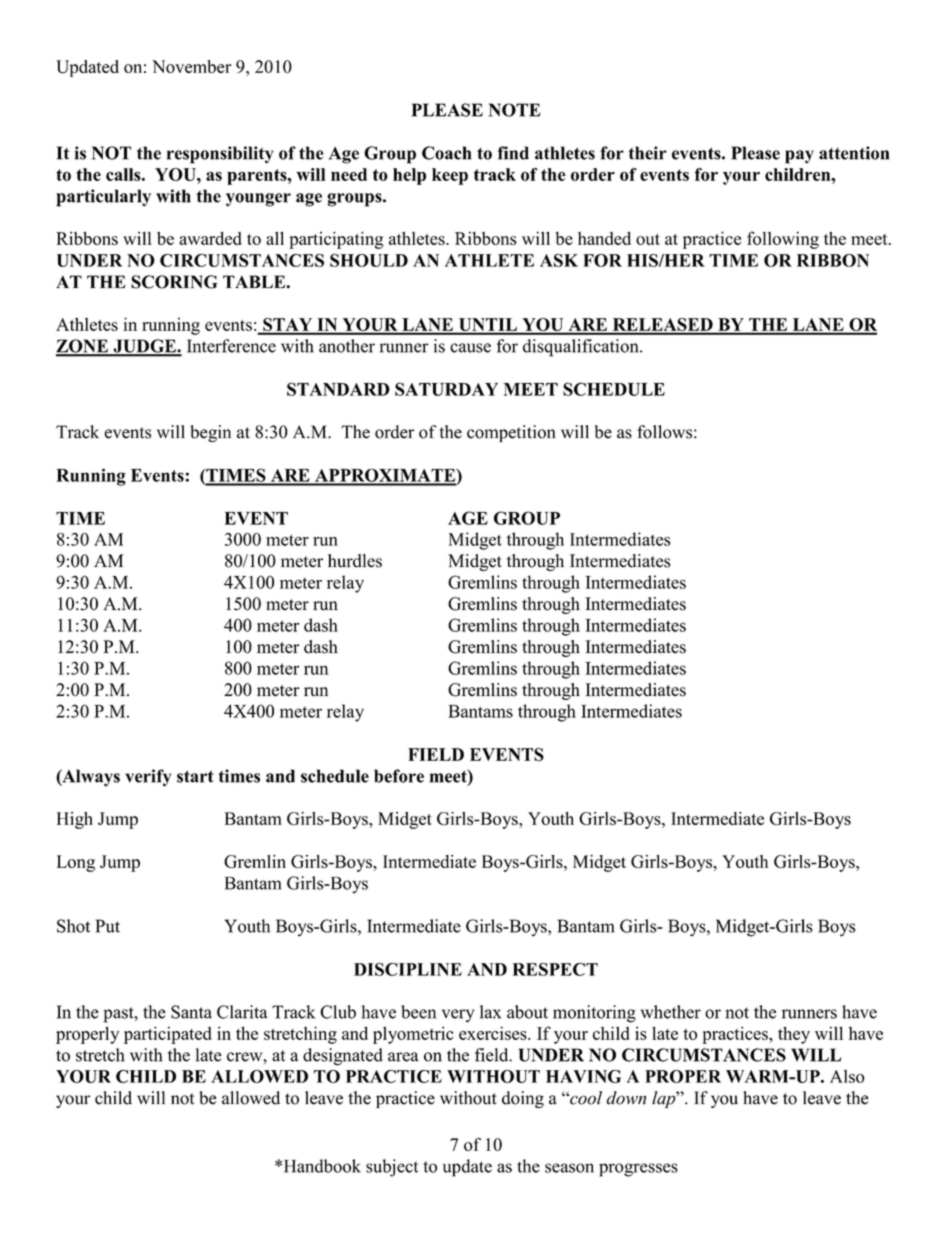 Image resolution: width=952 pixels, height=1233 pixels. I want to click on whether, so click(671, 1012).
